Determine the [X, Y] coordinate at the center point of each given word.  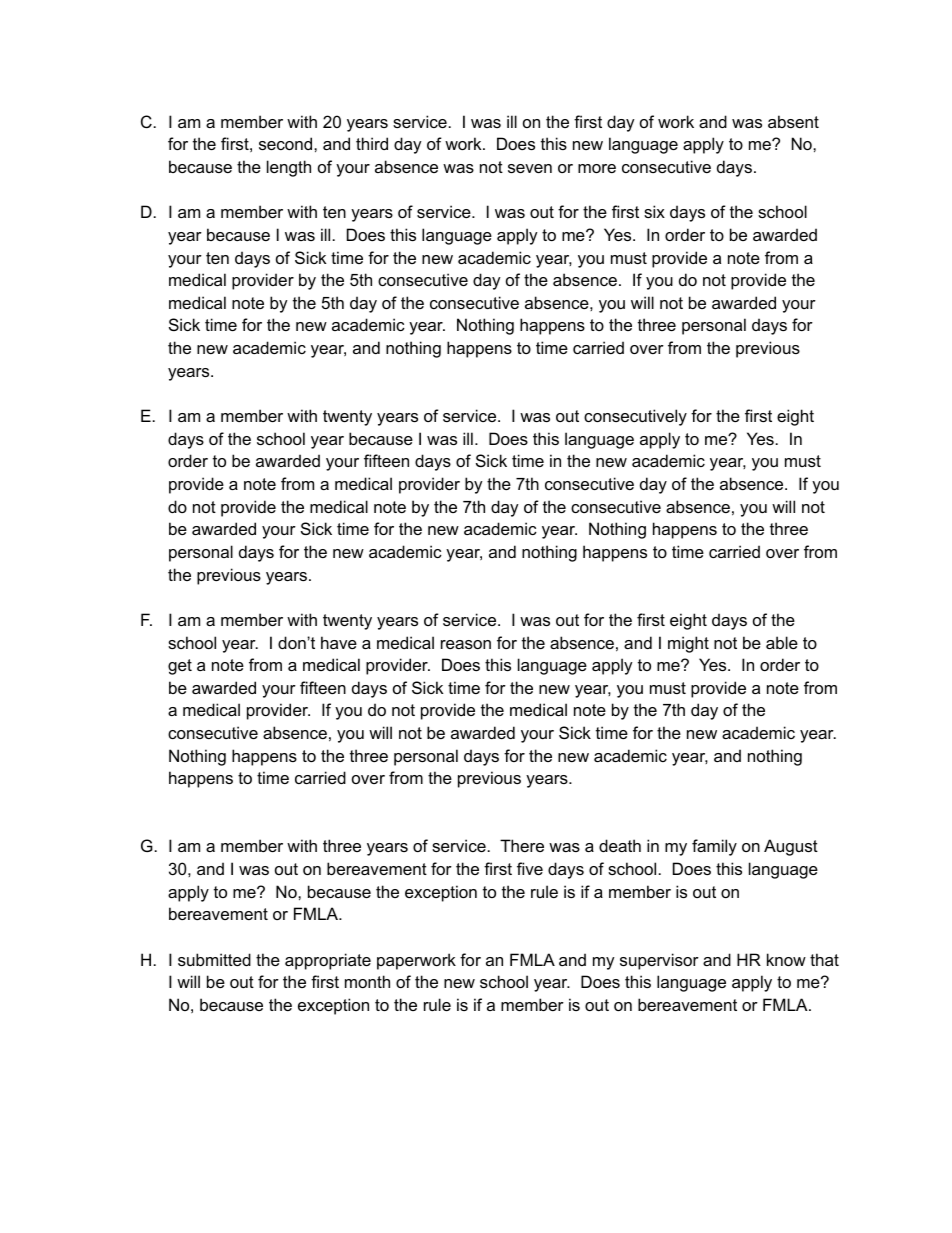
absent [793, 121]
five [530, 868]
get [180, 667]
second [287, 143]
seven [530, 168]
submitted [214, 959]
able [782, 642]
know [786, 959]
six [654, 211]
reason [466, 644]
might [688, 644]
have [339, 642]
